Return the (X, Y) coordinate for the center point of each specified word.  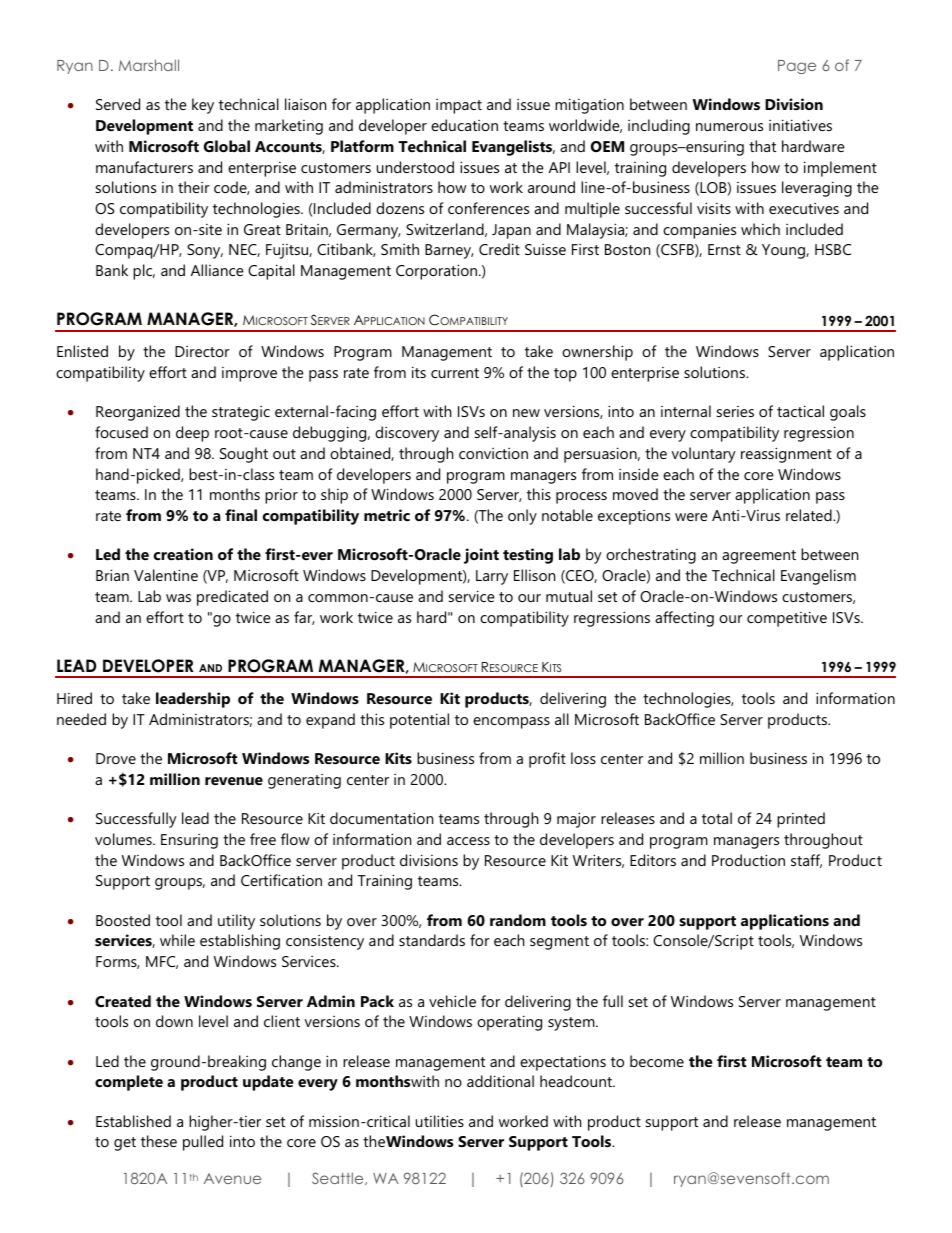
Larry (492, 577)
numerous (729, 127)
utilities (440, 1121)
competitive (787, 619)
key (203, 106)
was (178, 598)
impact (459, 106)
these (159, 1141)
